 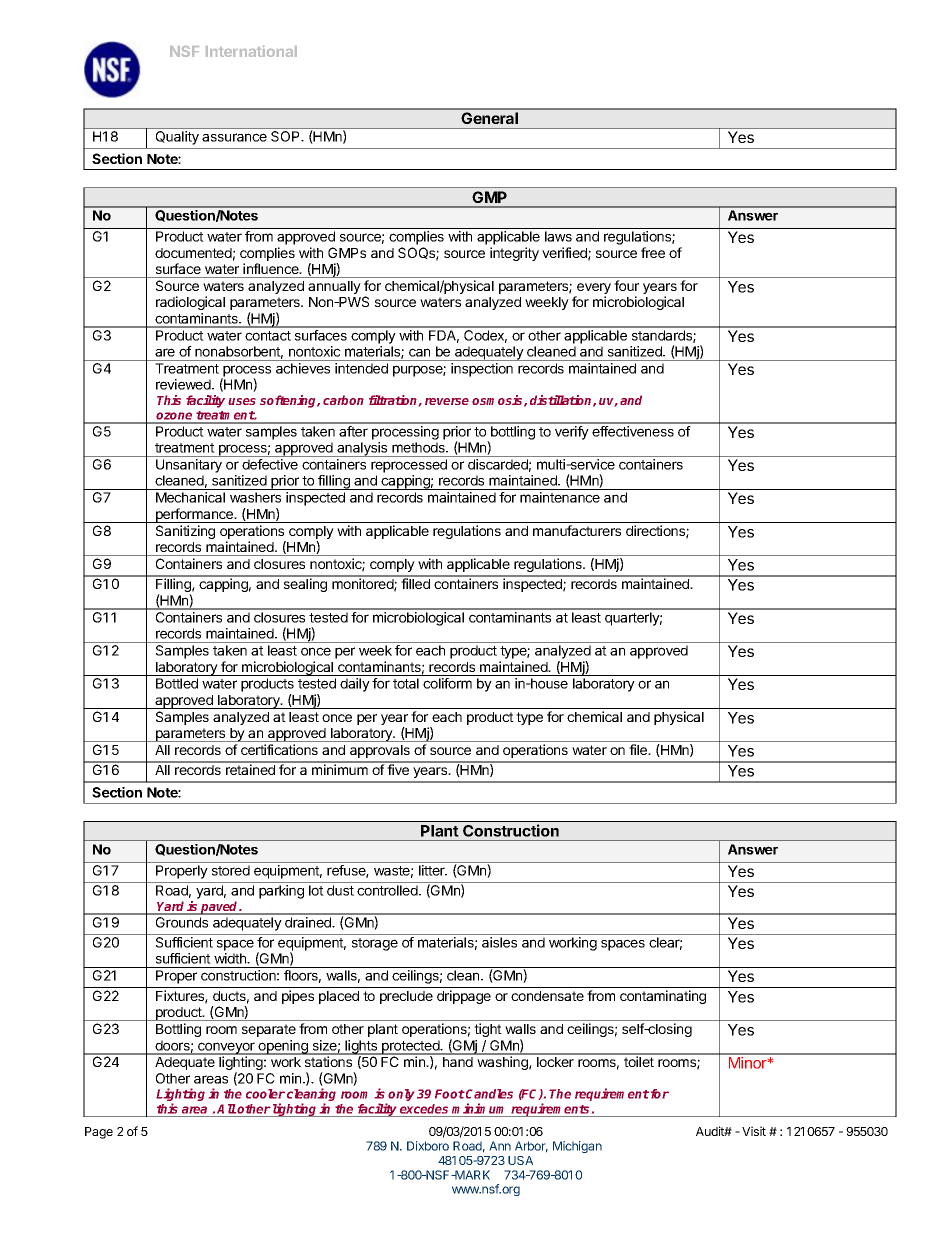 What do you see at coordinates (265, 1094) in the document?
I see `cooler` at bounding box center [265, 1094].
